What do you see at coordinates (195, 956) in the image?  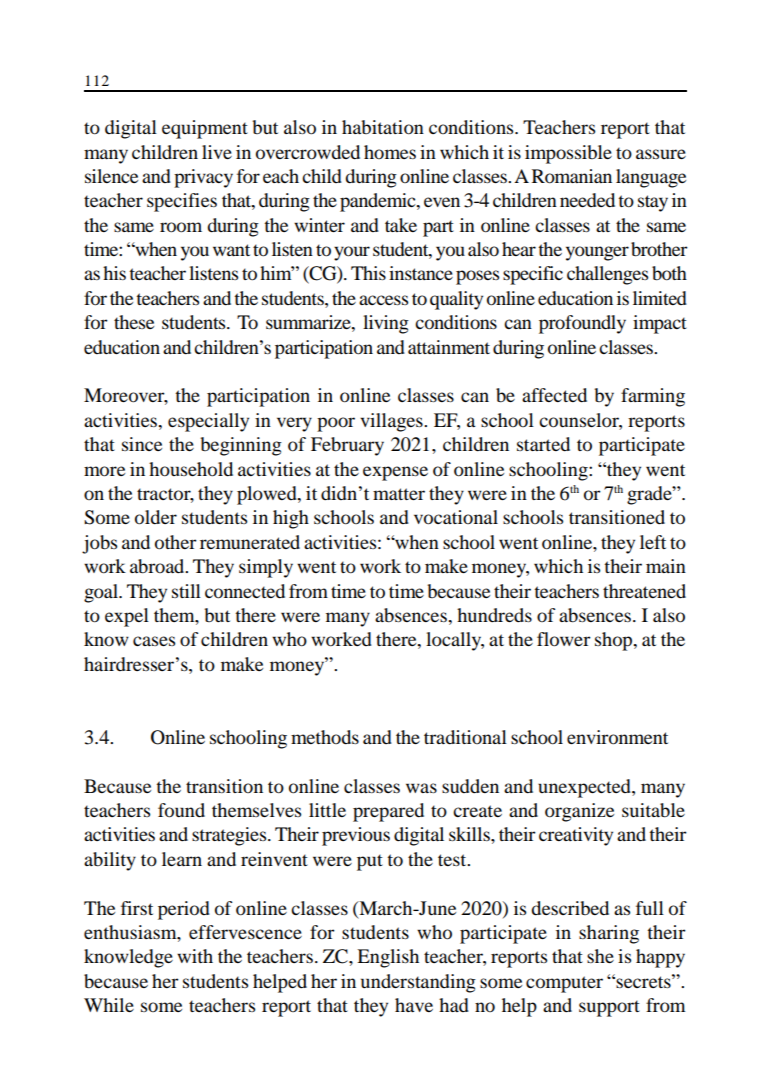 I see `with` at bounding box center [195, 956].
